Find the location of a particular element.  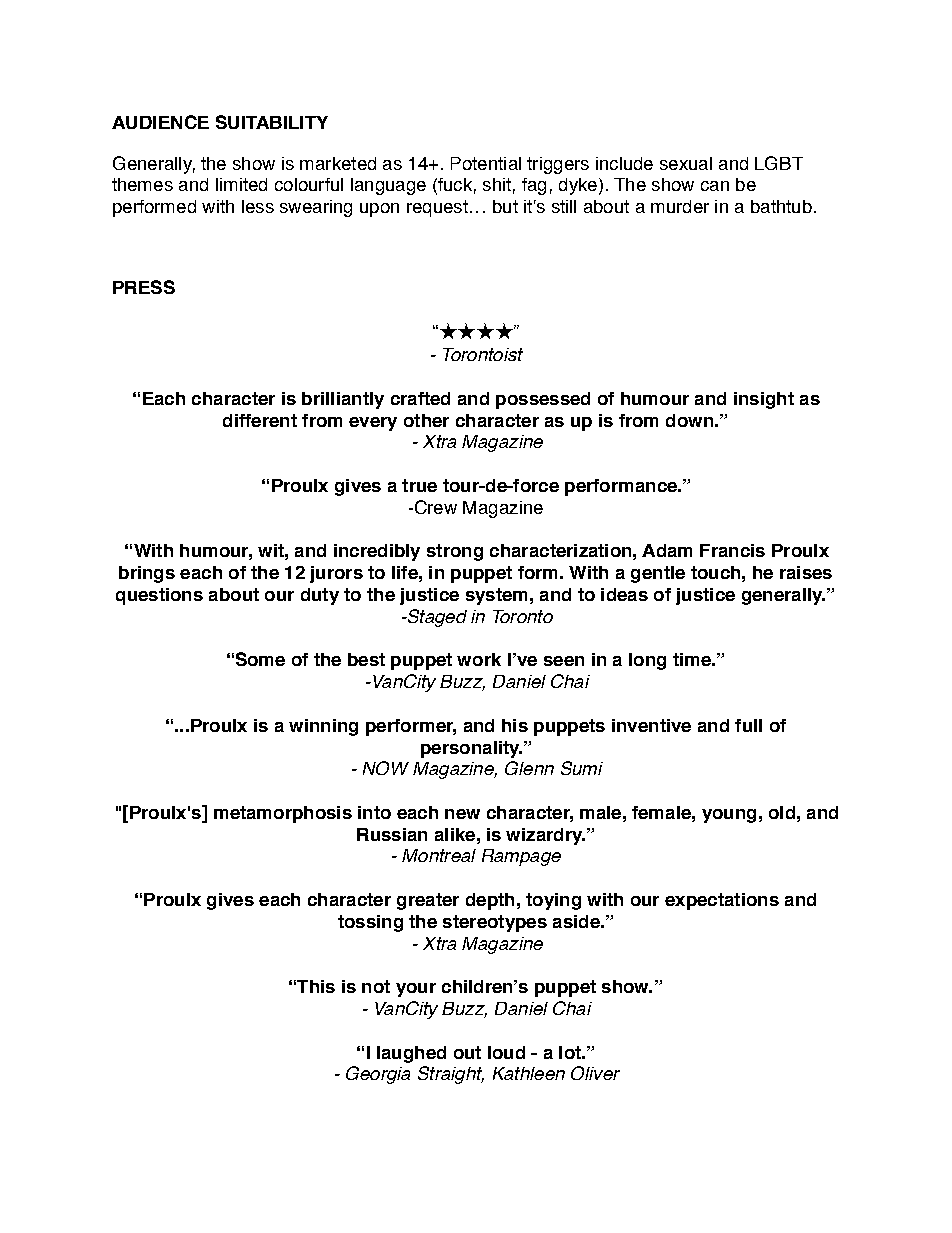

new is located at coordinates (462, 814).
